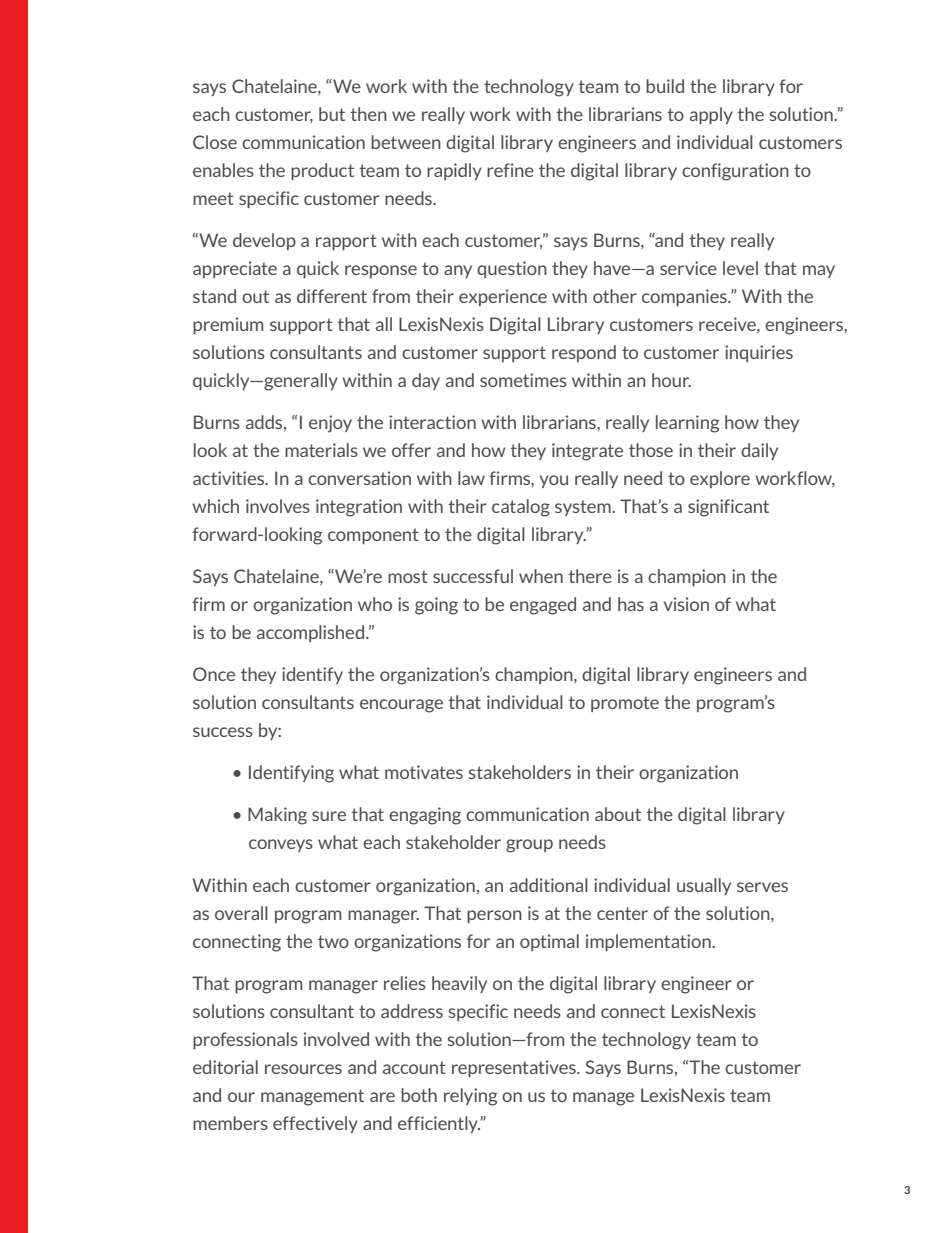 This screenshot has width=952, height=1233. I want to click on engaged, so click(543, 606).
